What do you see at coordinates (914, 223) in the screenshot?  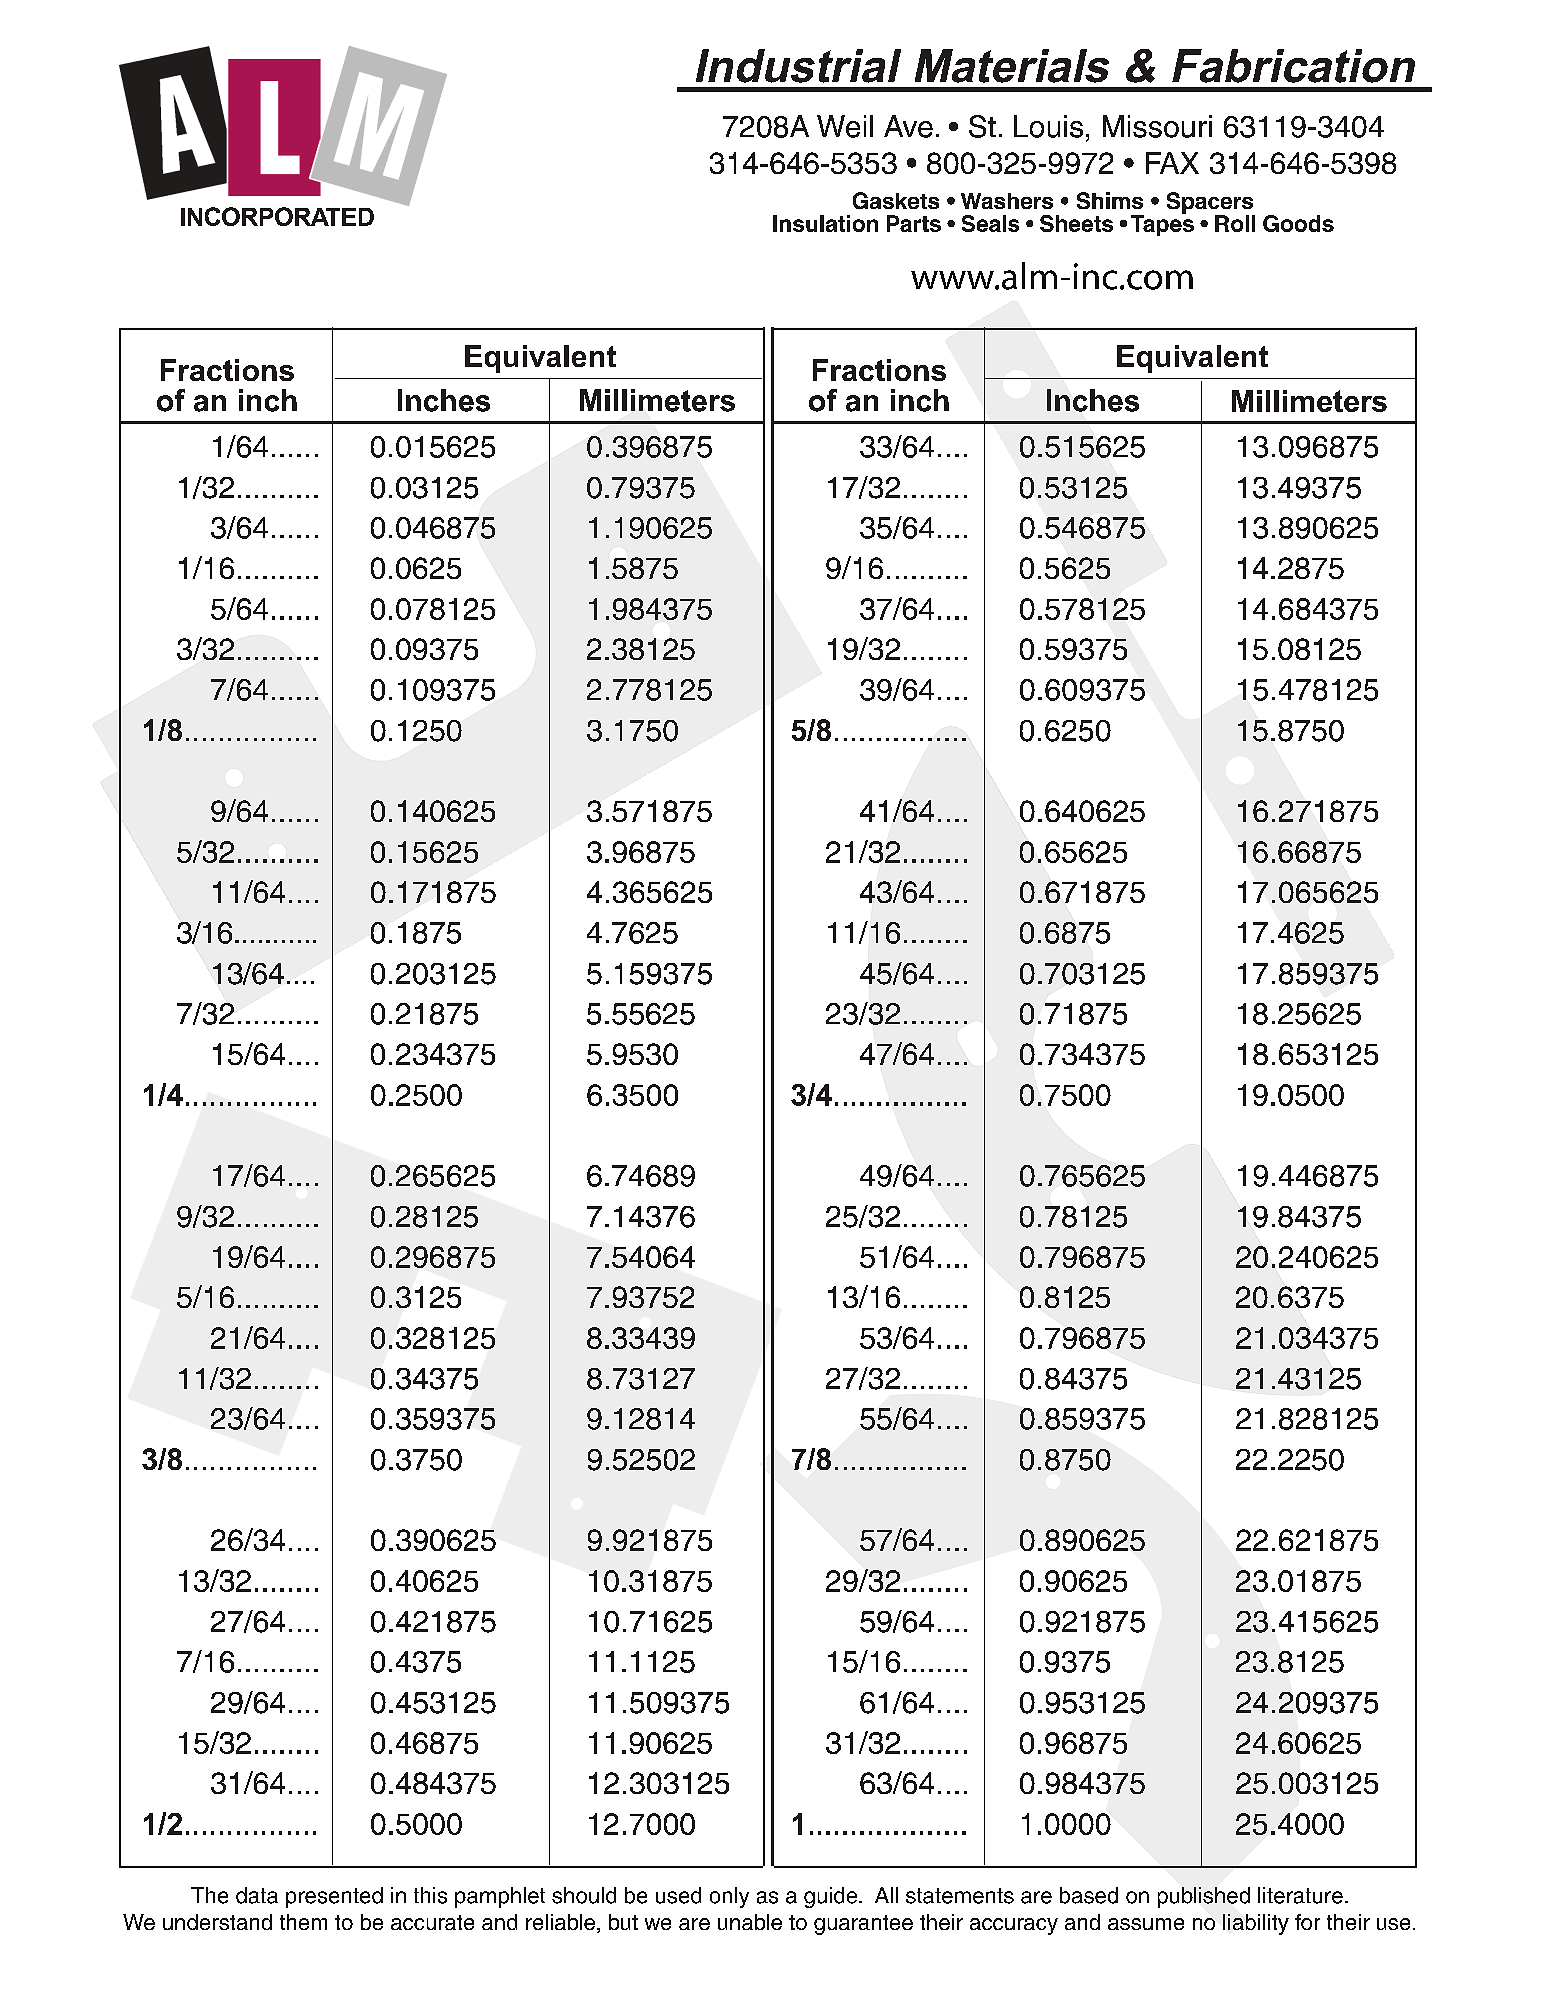 I see `Parts` at bounding box center [914, 223].
